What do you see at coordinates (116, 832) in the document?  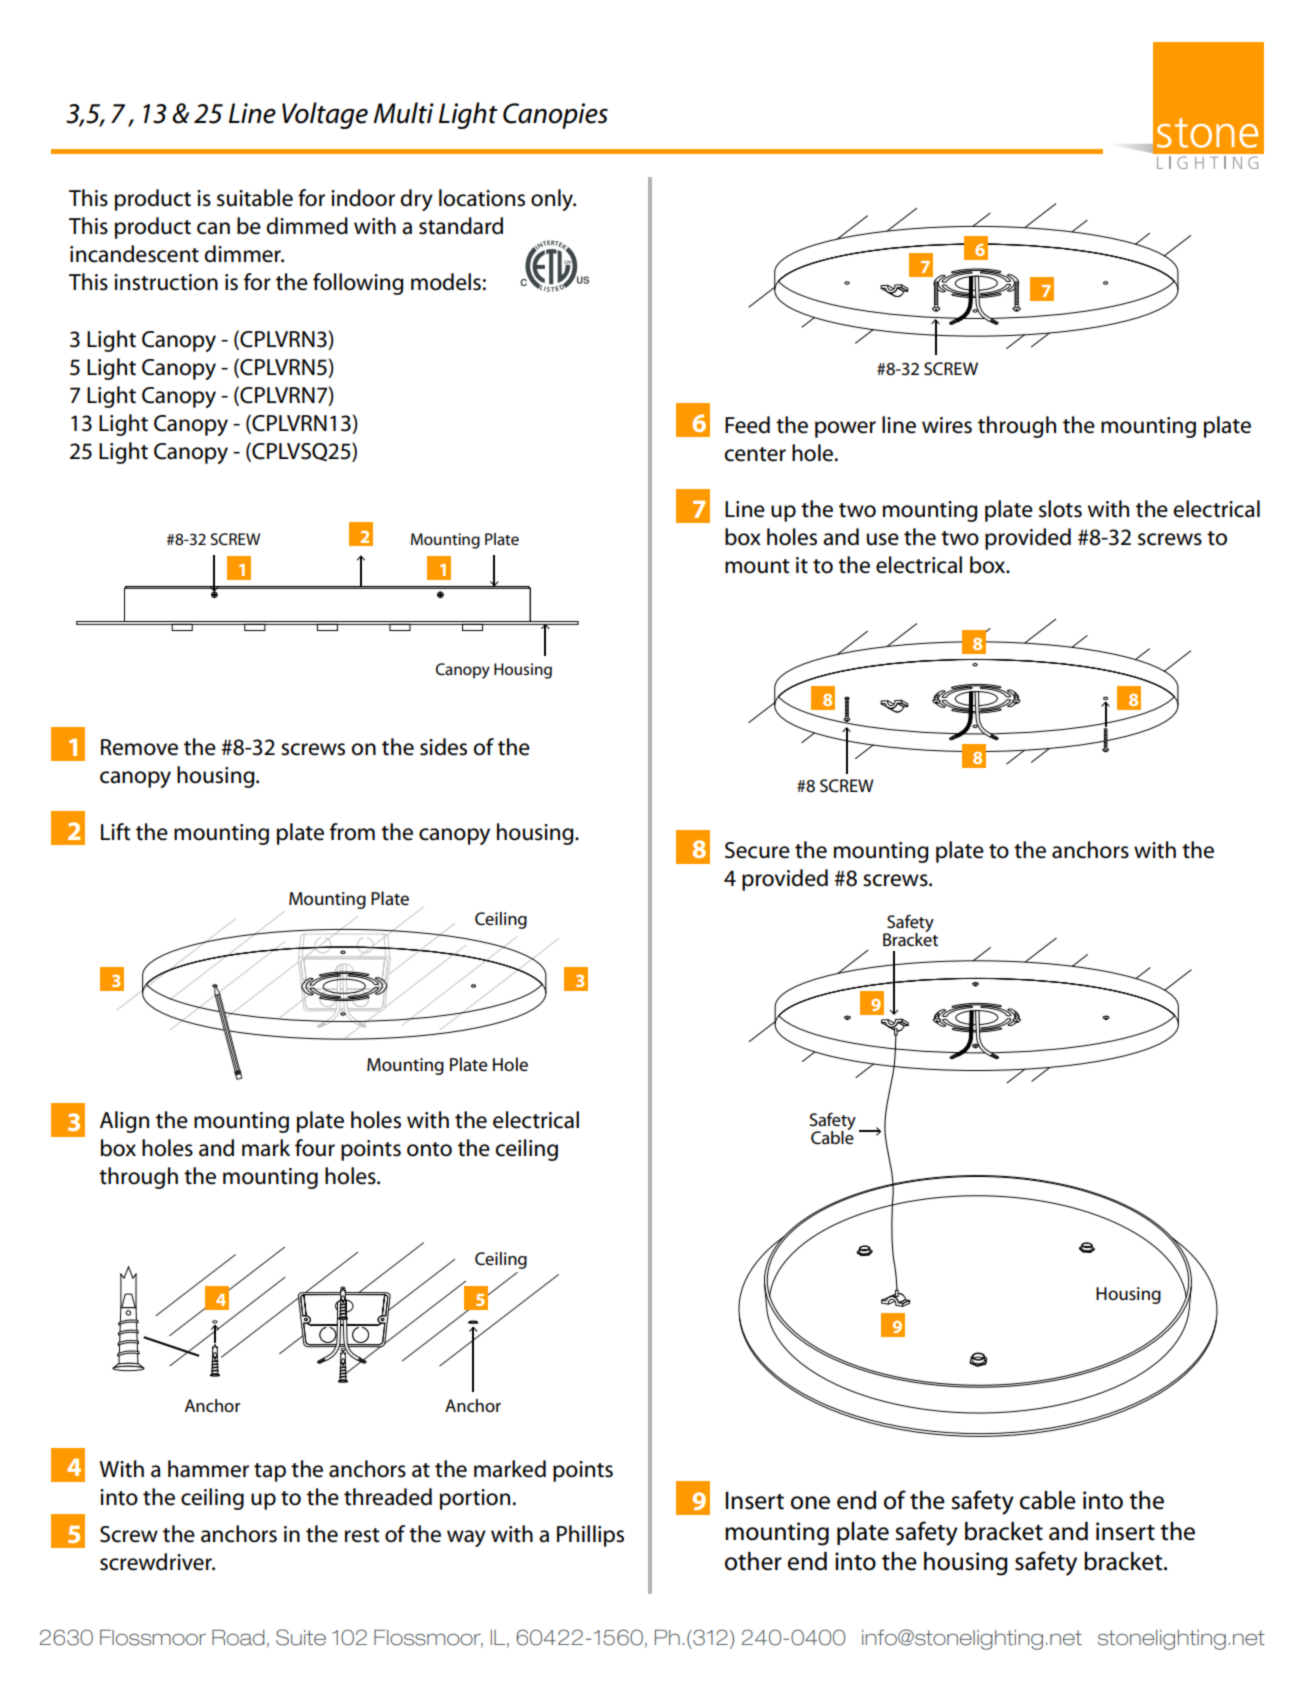 I see `Lift` at bounding box center [116, 832].
